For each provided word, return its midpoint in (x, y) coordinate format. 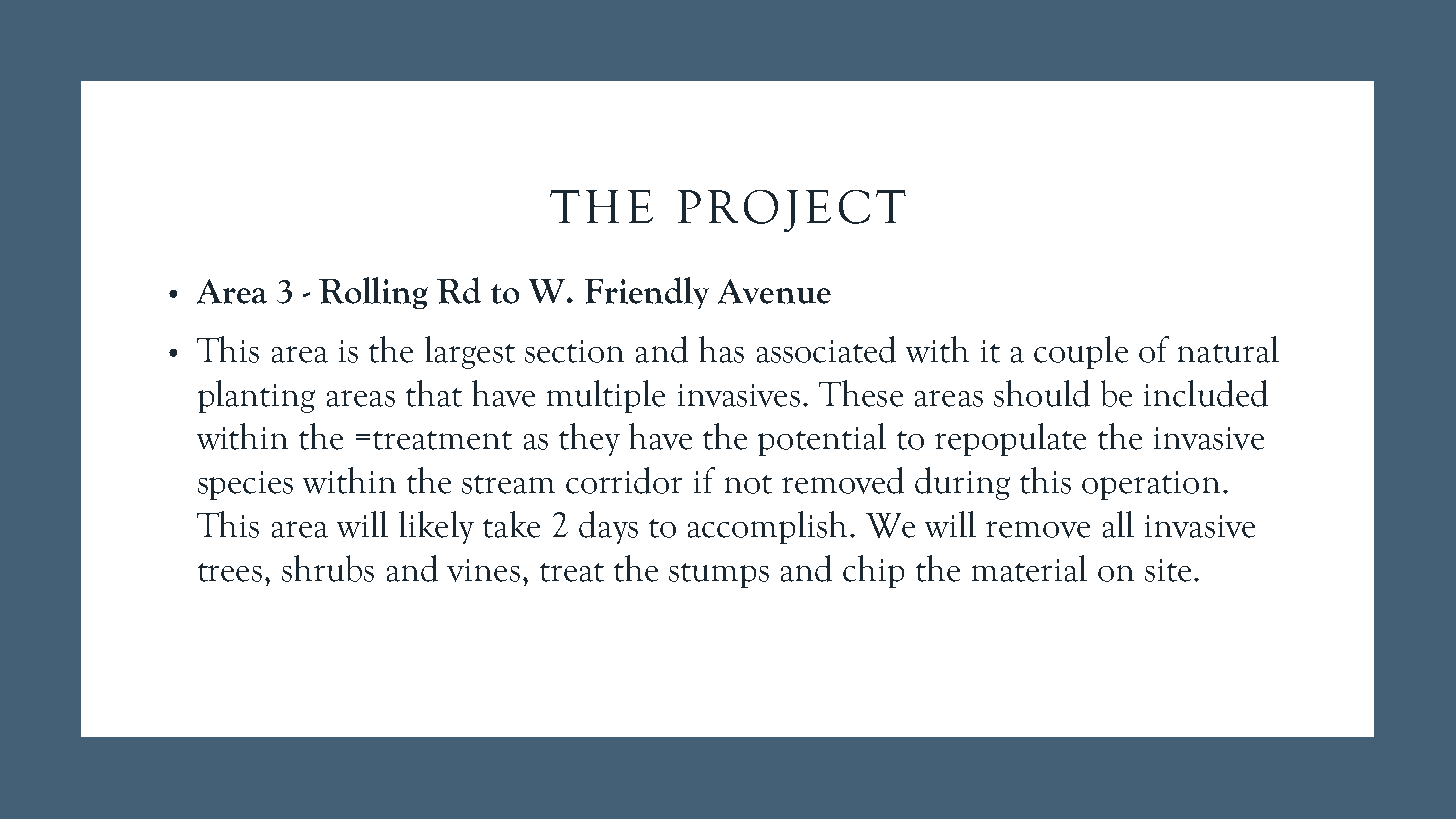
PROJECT (792, 211)
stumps (719, 575)
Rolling (373, 293)
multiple (606, 396)
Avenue (774, 291)
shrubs (328, 568)
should (1042, 393)
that (434, 393)
